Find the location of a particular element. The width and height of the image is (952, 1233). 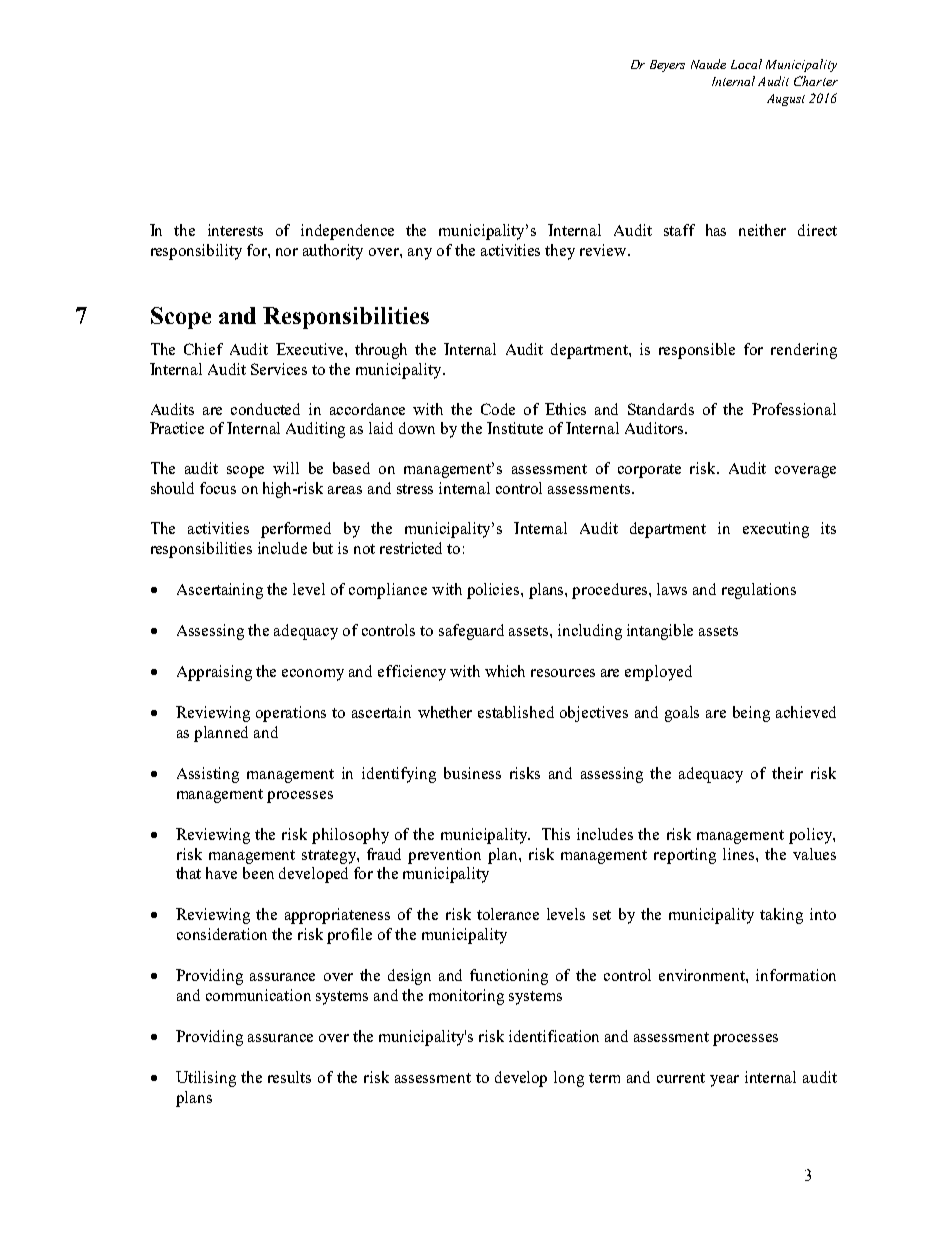

Professional is located at coordinates (794, 409).
